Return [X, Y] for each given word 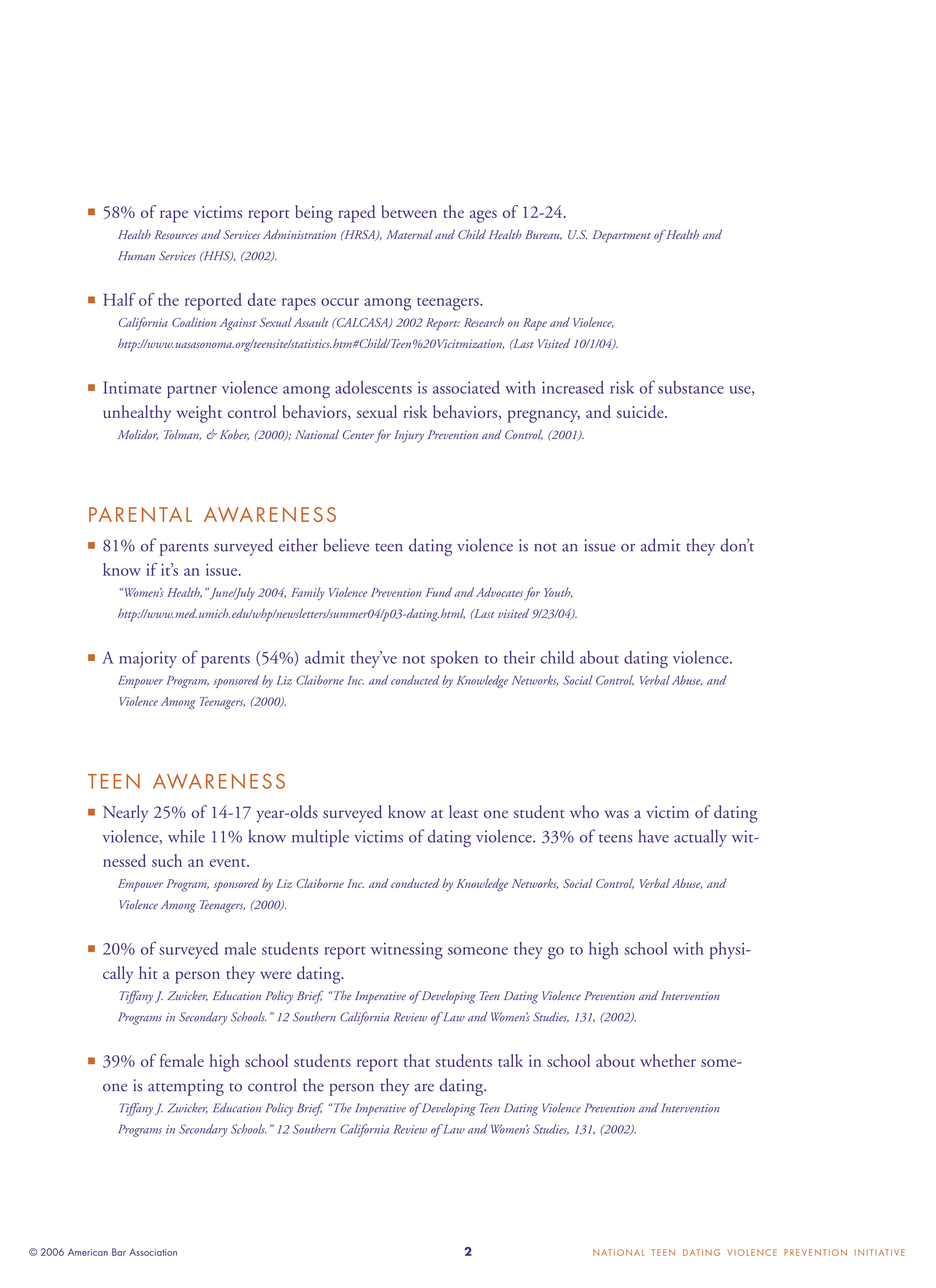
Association [153, 1252]
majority [148, 659]
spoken [454, 659]
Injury [409, 436]
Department [622, 236]
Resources [176, 234]
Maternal [409, 234]
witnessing [407, 951]
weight [199, 414]
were [275, 975]
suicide [641, 411]
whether [668, 1060]
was [617, 814]
